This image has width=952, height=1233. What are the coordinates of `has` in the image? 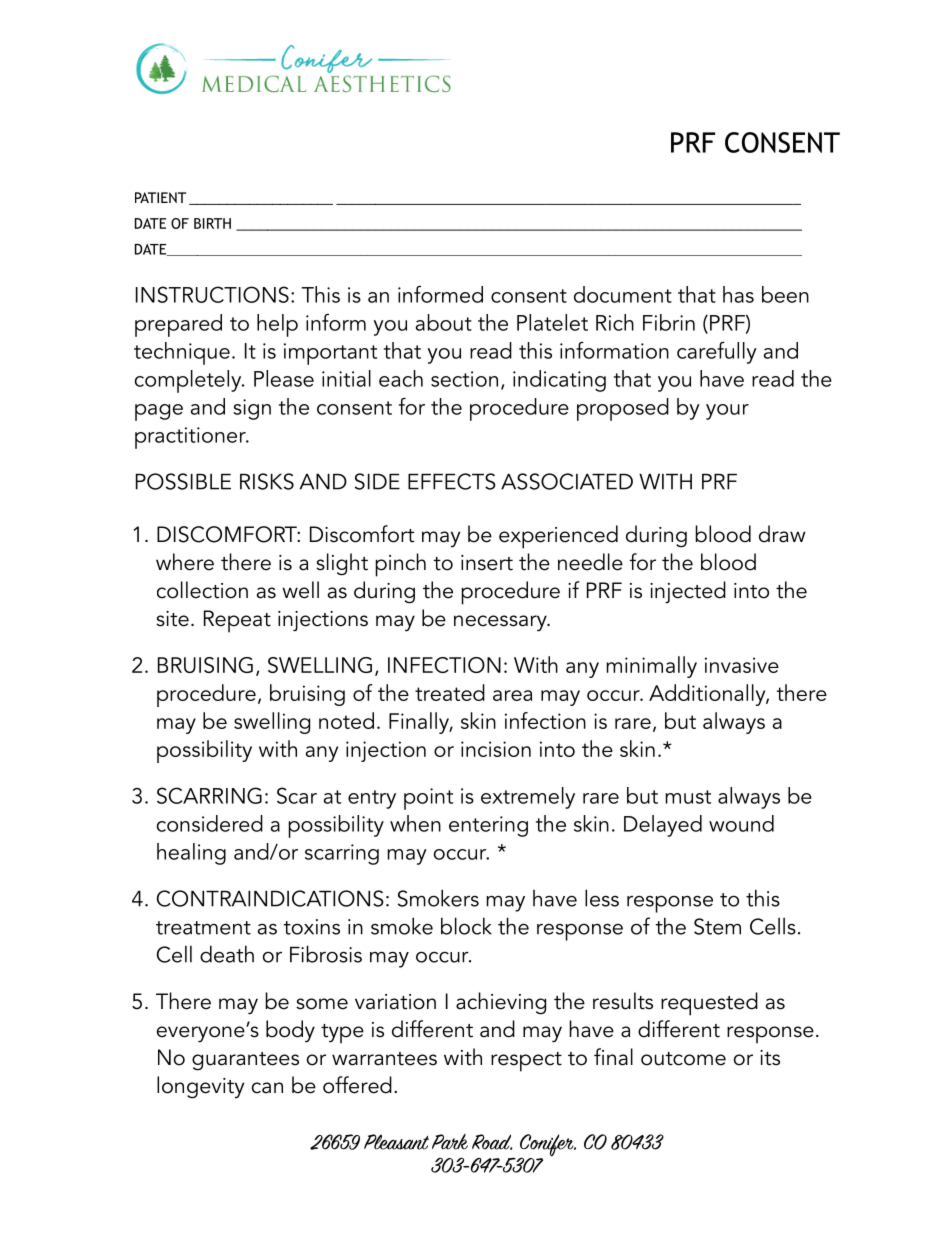 It's located at (738, 294).
